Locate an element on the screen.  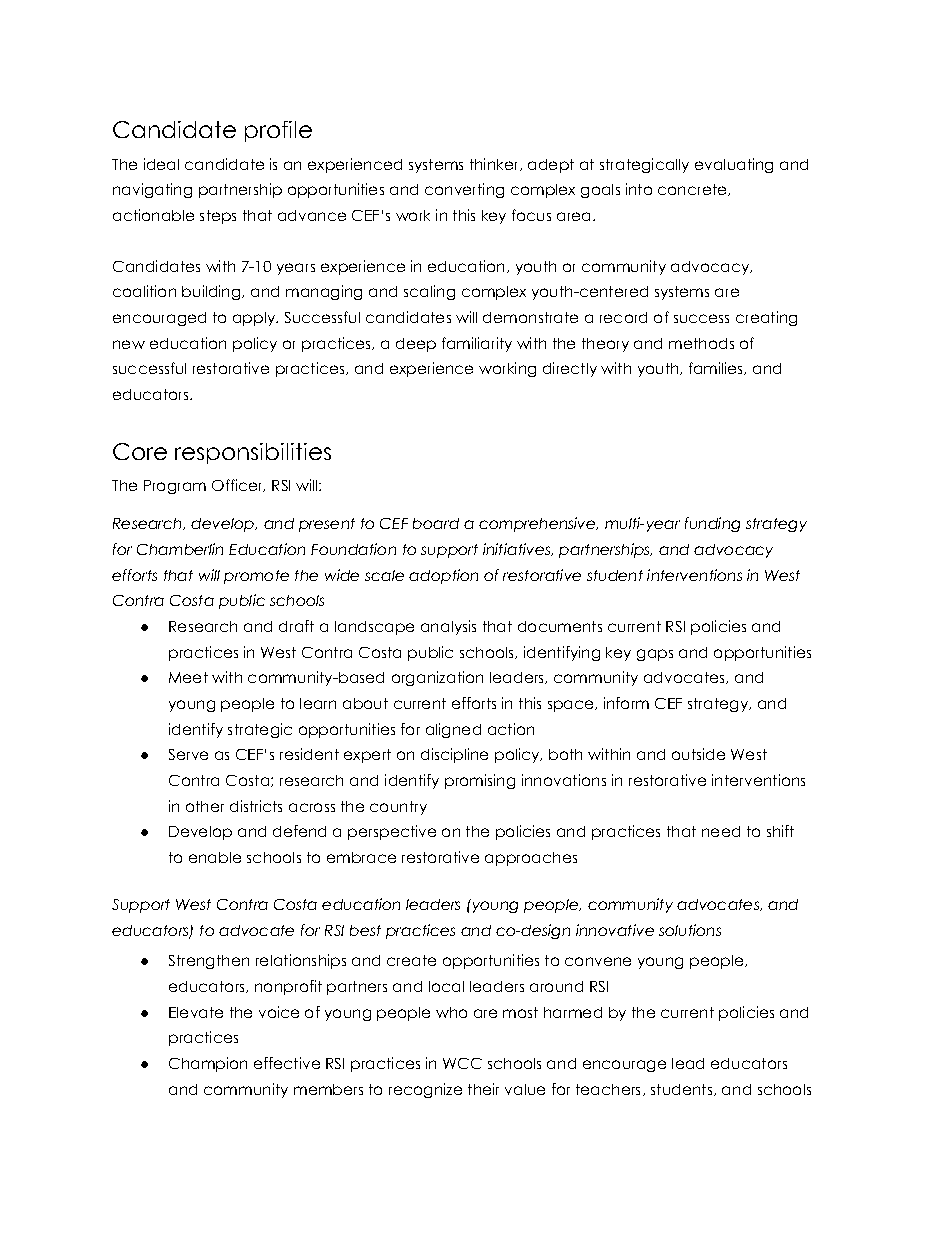
perspective is located at coordinates (392, 832).
